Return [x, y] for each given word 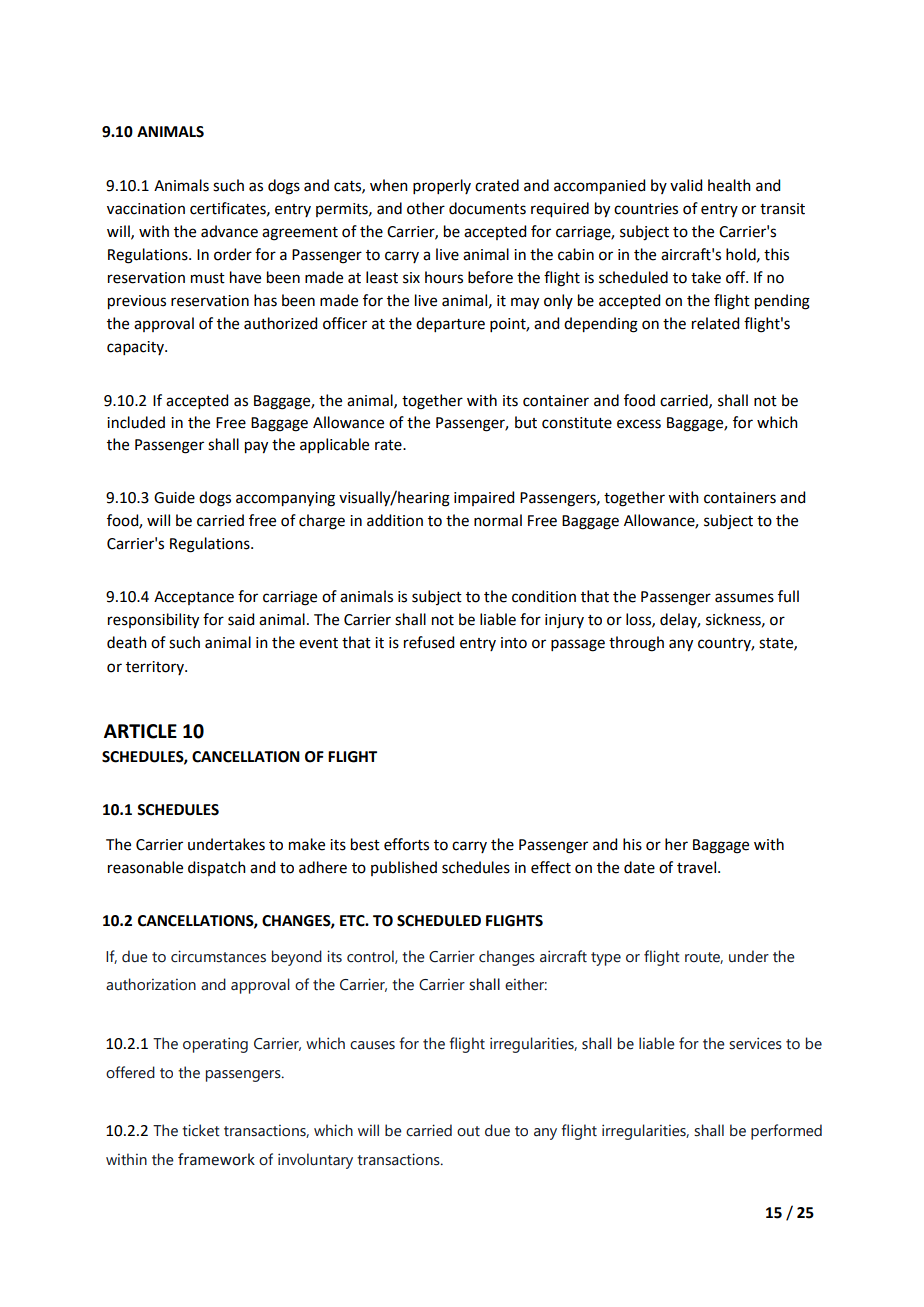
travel [696, 867]
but [526, 422]
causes [372, 1045]
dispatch [217, 868]
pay [256, 447]
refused [429, 642]
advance [229, 231]
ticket [201, 1130]
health [729, 185]
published [404, 868]
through [636, 644]
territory [156, 668]
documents [487, 208]
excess [639, 424]
